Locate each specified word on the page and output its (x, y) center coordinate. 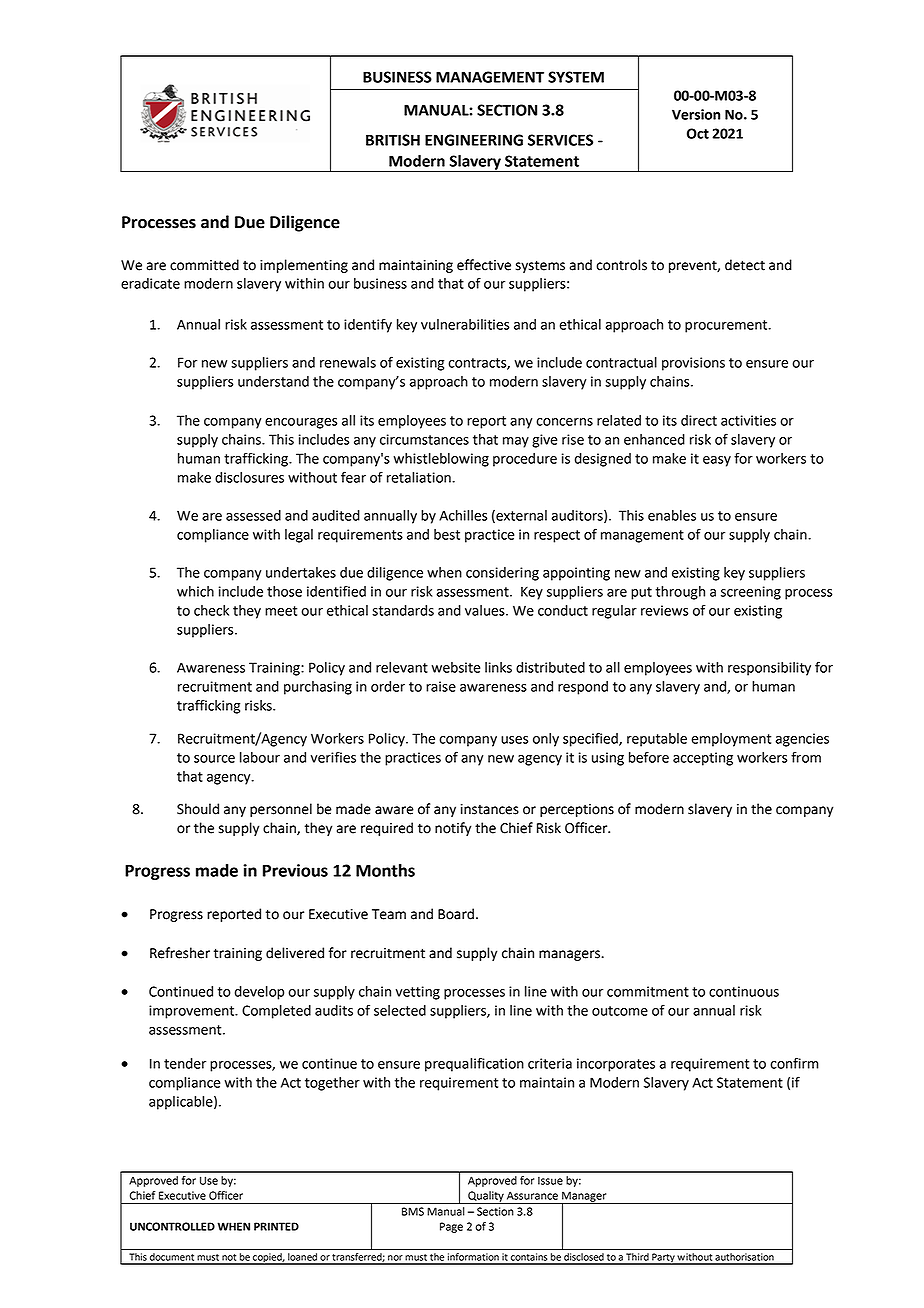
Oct (698, 133)
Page (451, 1227)
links (498, 667)
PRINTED (276, 1226)
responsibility (769, 669)
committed (204, 265)
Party (663, 1259)
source (214, 759)
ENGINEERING (474, 140)
